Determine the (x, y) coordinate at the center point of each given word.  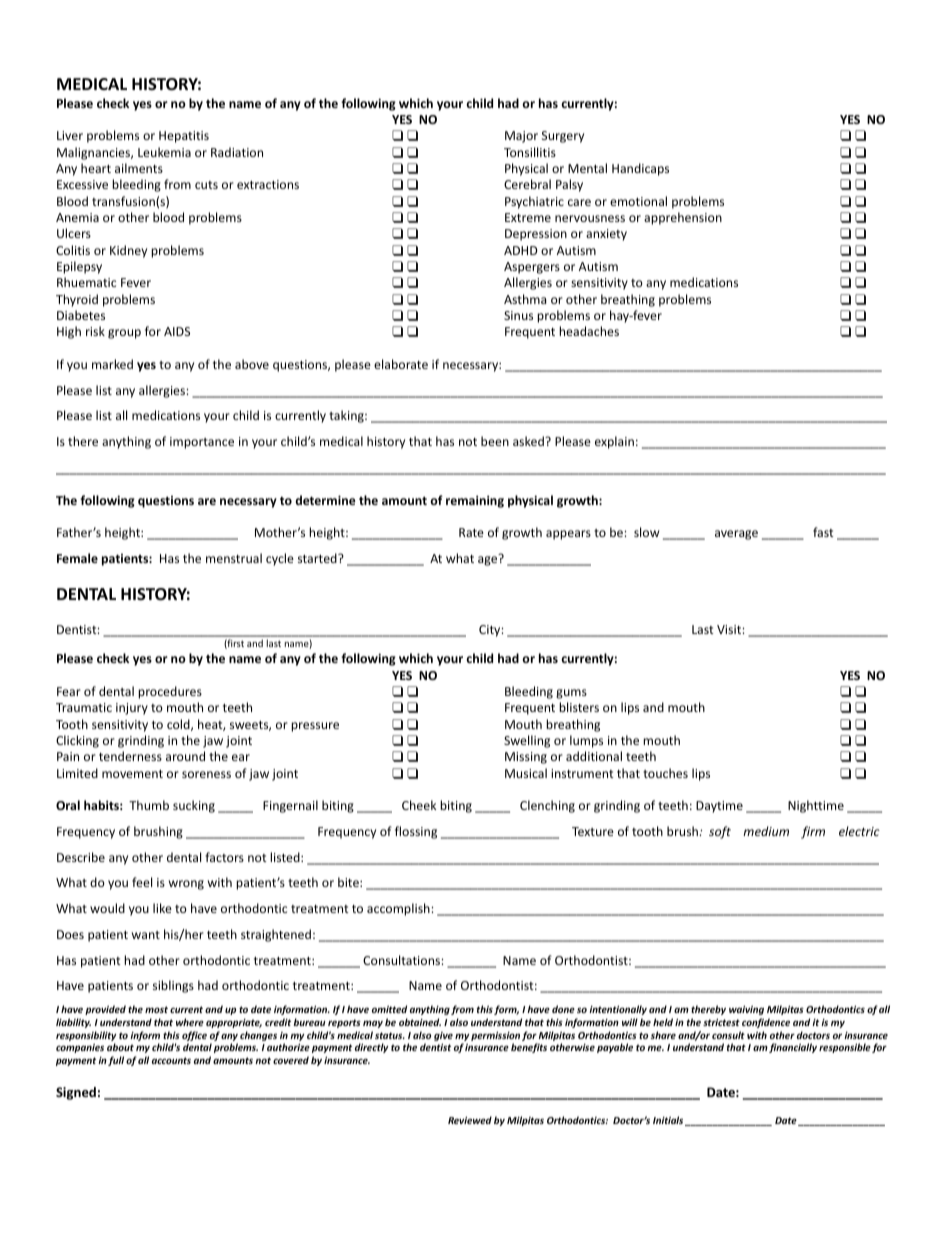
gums (571, 694)
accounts (171, 1060)
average (736, 535)
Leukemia (164, 152)
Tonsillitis (530, 152)
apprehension (683, 218)
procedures (170, 692)
